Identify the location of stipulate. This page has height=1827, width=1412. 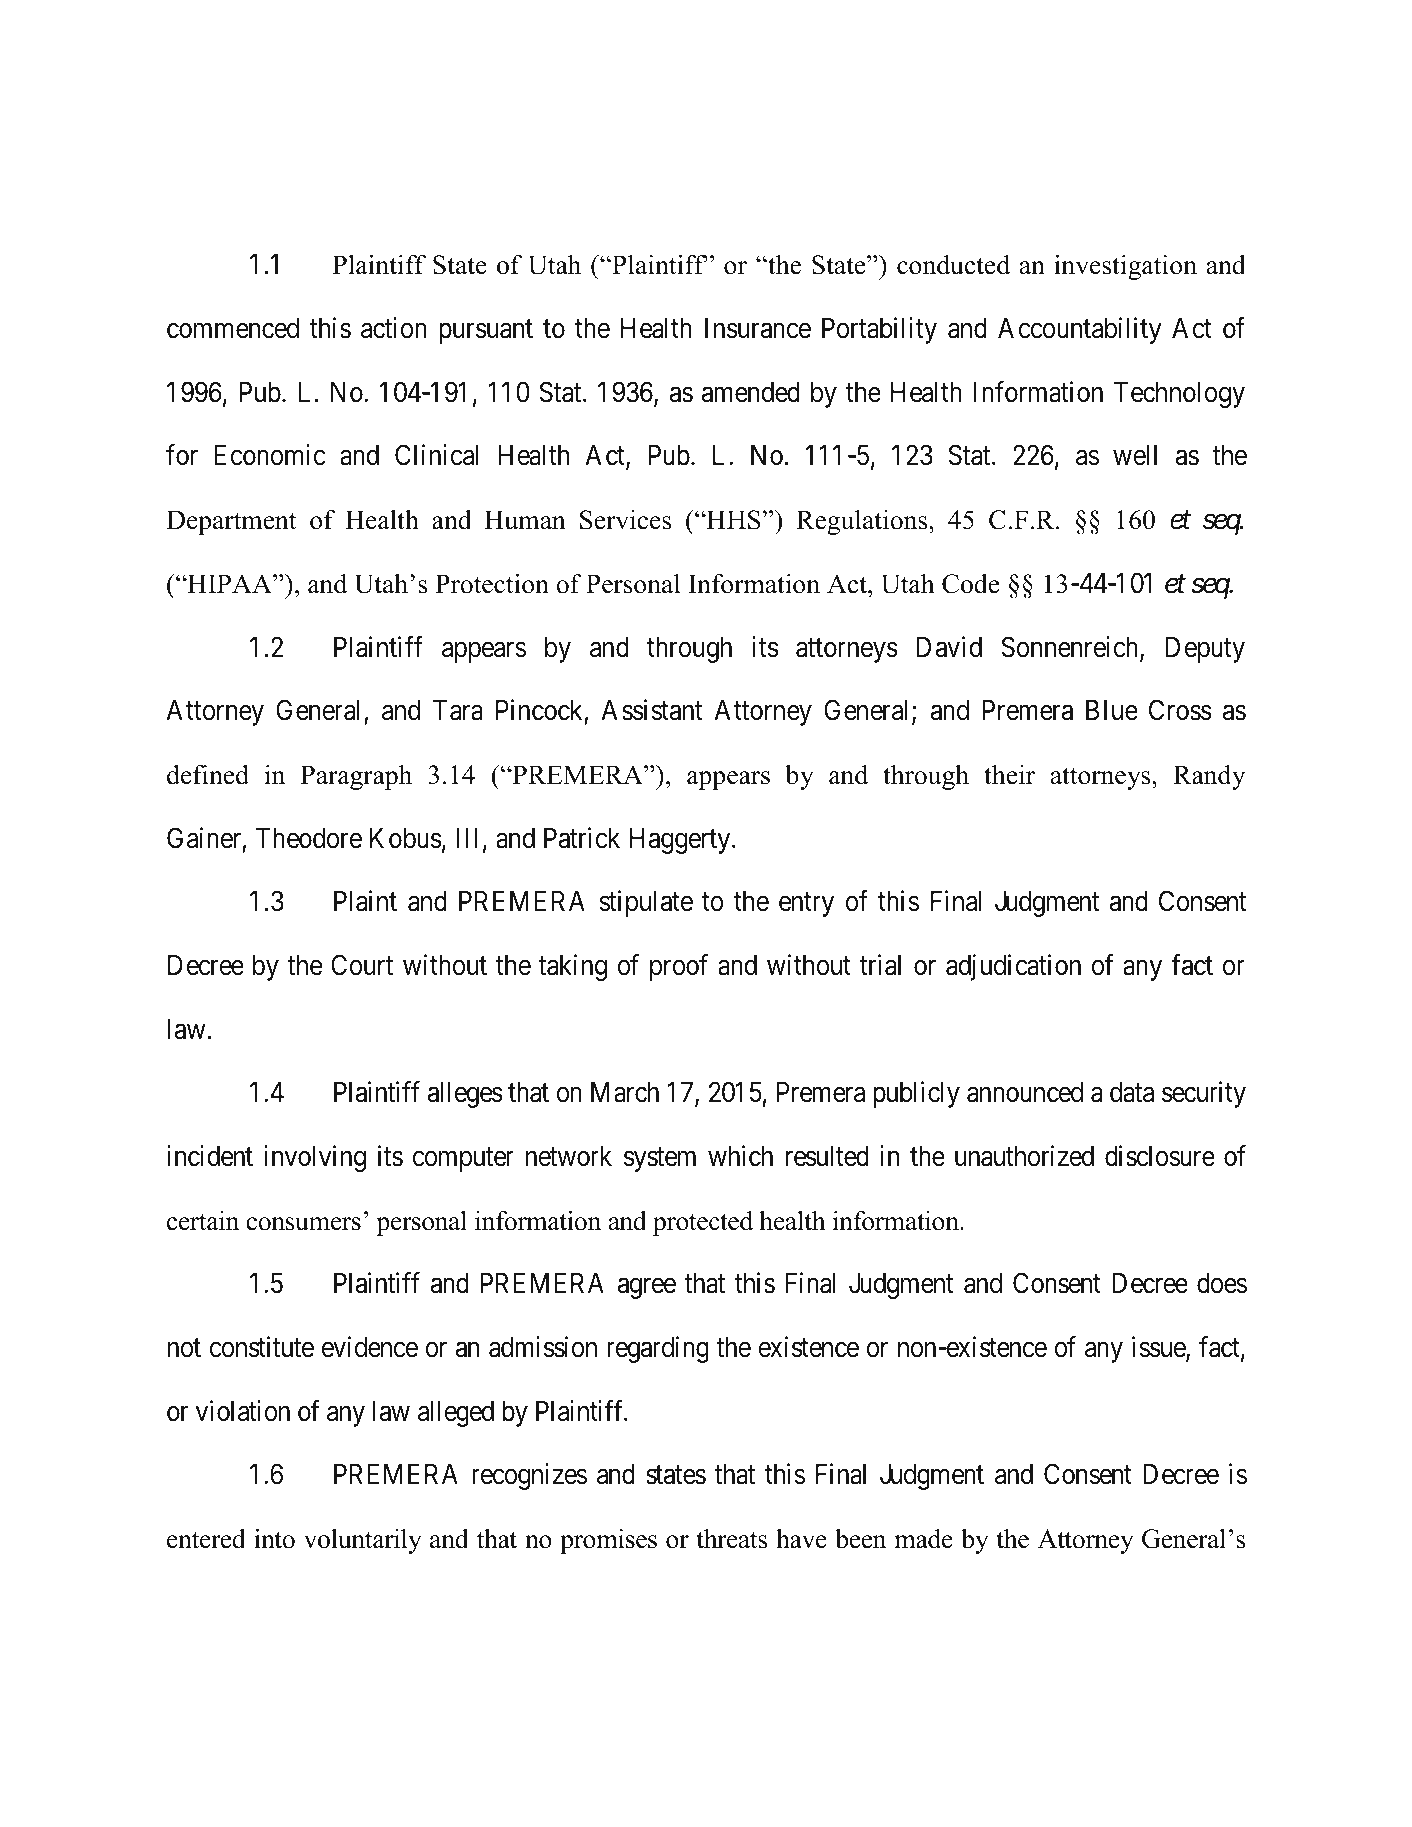
(646, 903).
